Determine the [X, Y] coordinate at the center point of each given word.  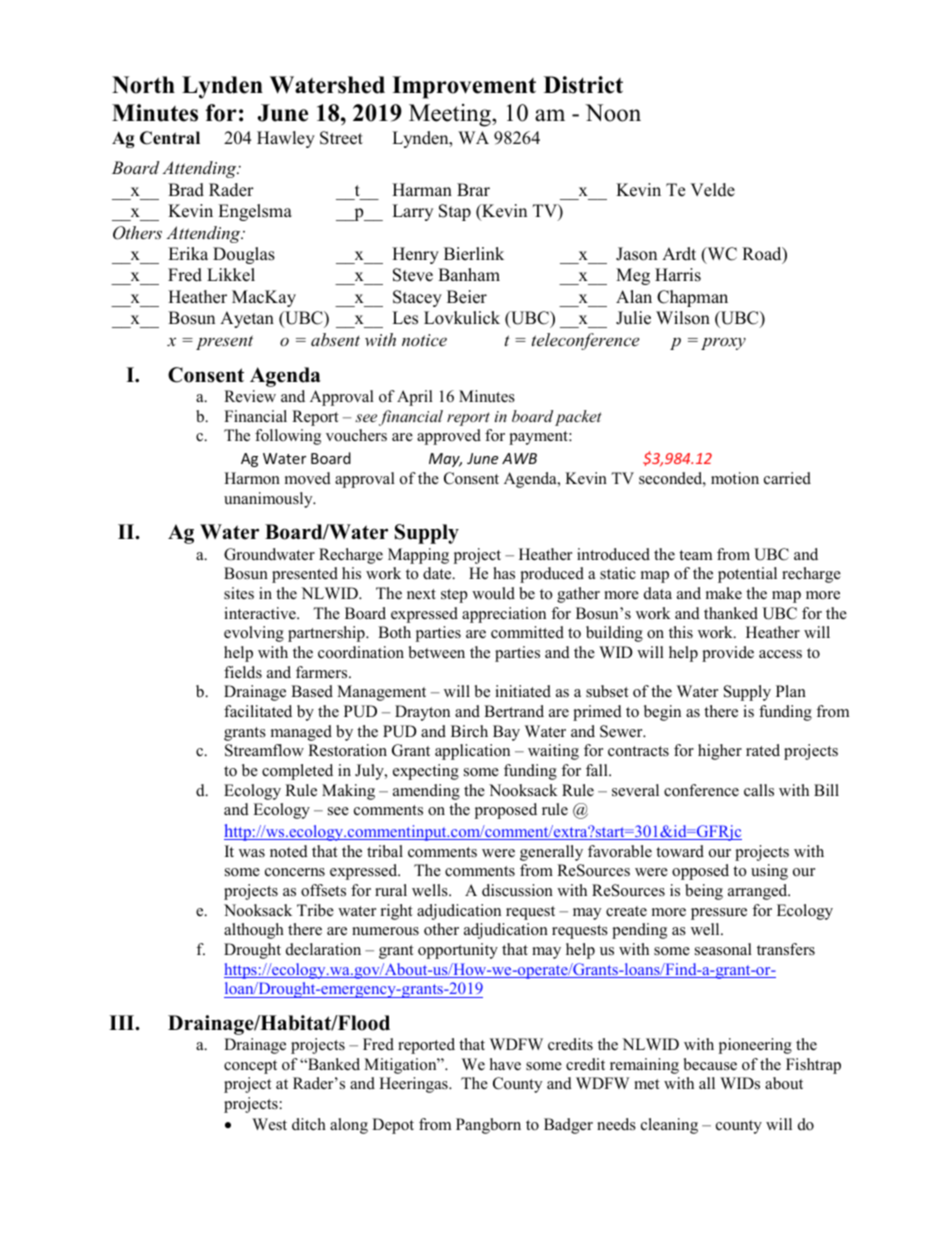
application [472, 752]
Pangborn [488, 1126]
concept [250, 1067]
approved [449, 437]
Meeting [451, 115]
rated [763, 750]
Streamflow [264, 750]
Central [170, 138]
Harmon [252, 478]
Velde [712, 190]
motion [735, 478]
